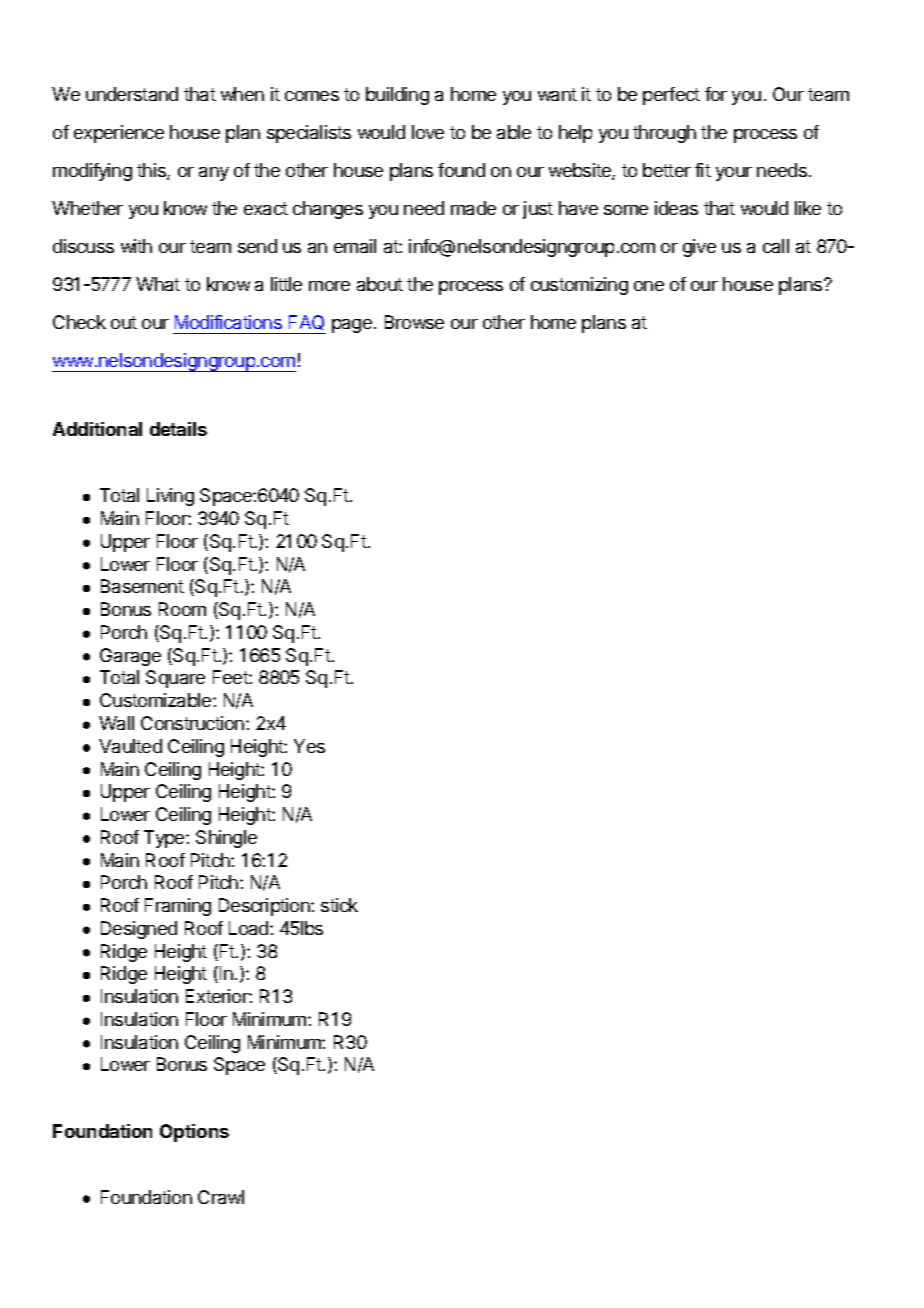 The width and height of the screenshot is (924, 1308). What do you see at coordinates (221, 1197) in the screenshot?
I see `Crawl` at bounding box center [221, 1197].
